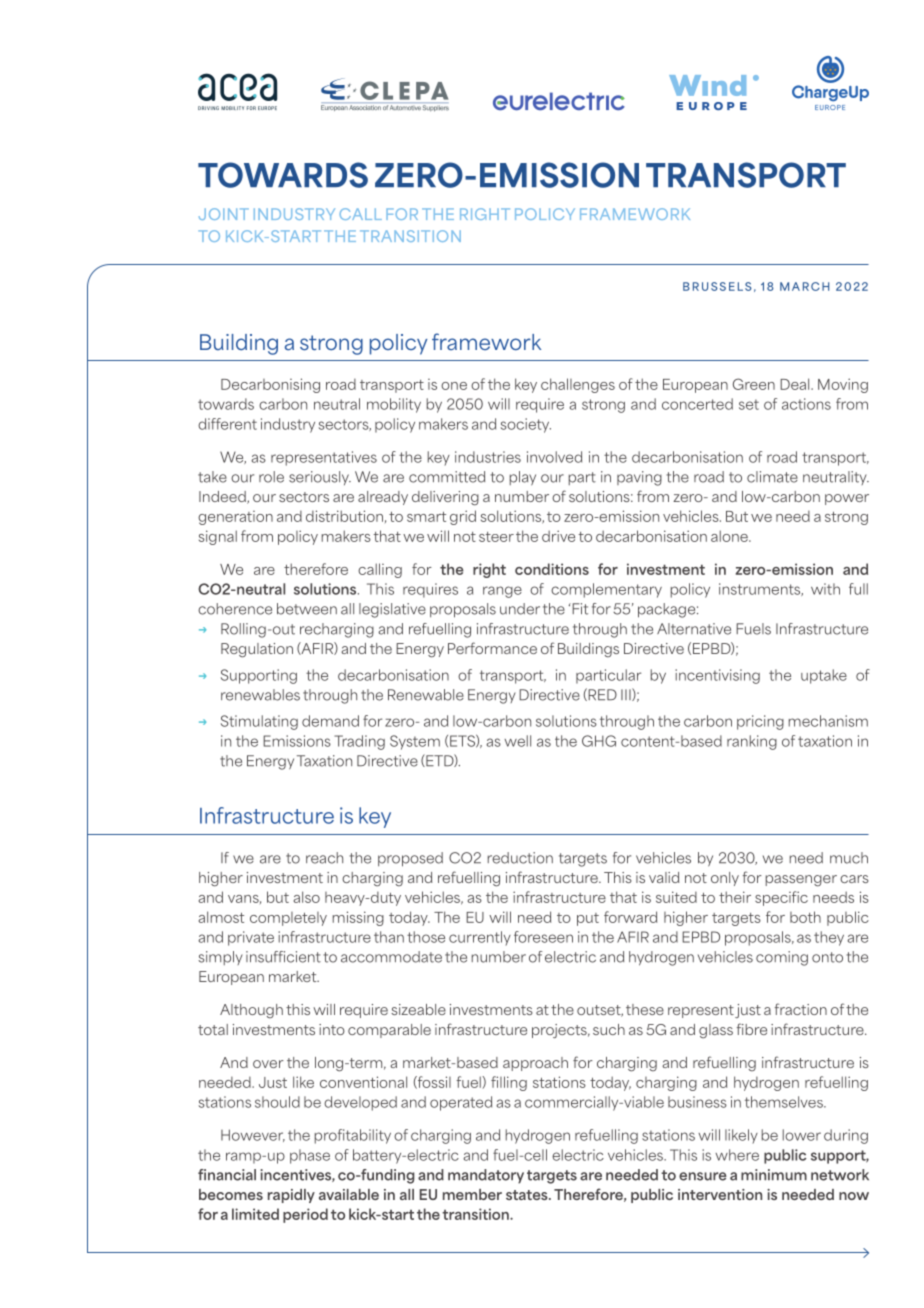 This screenshot has width=924, height=1308. Describe the element at coordinates (578, 385) in the screenshot. I see `challenges` at that location.
